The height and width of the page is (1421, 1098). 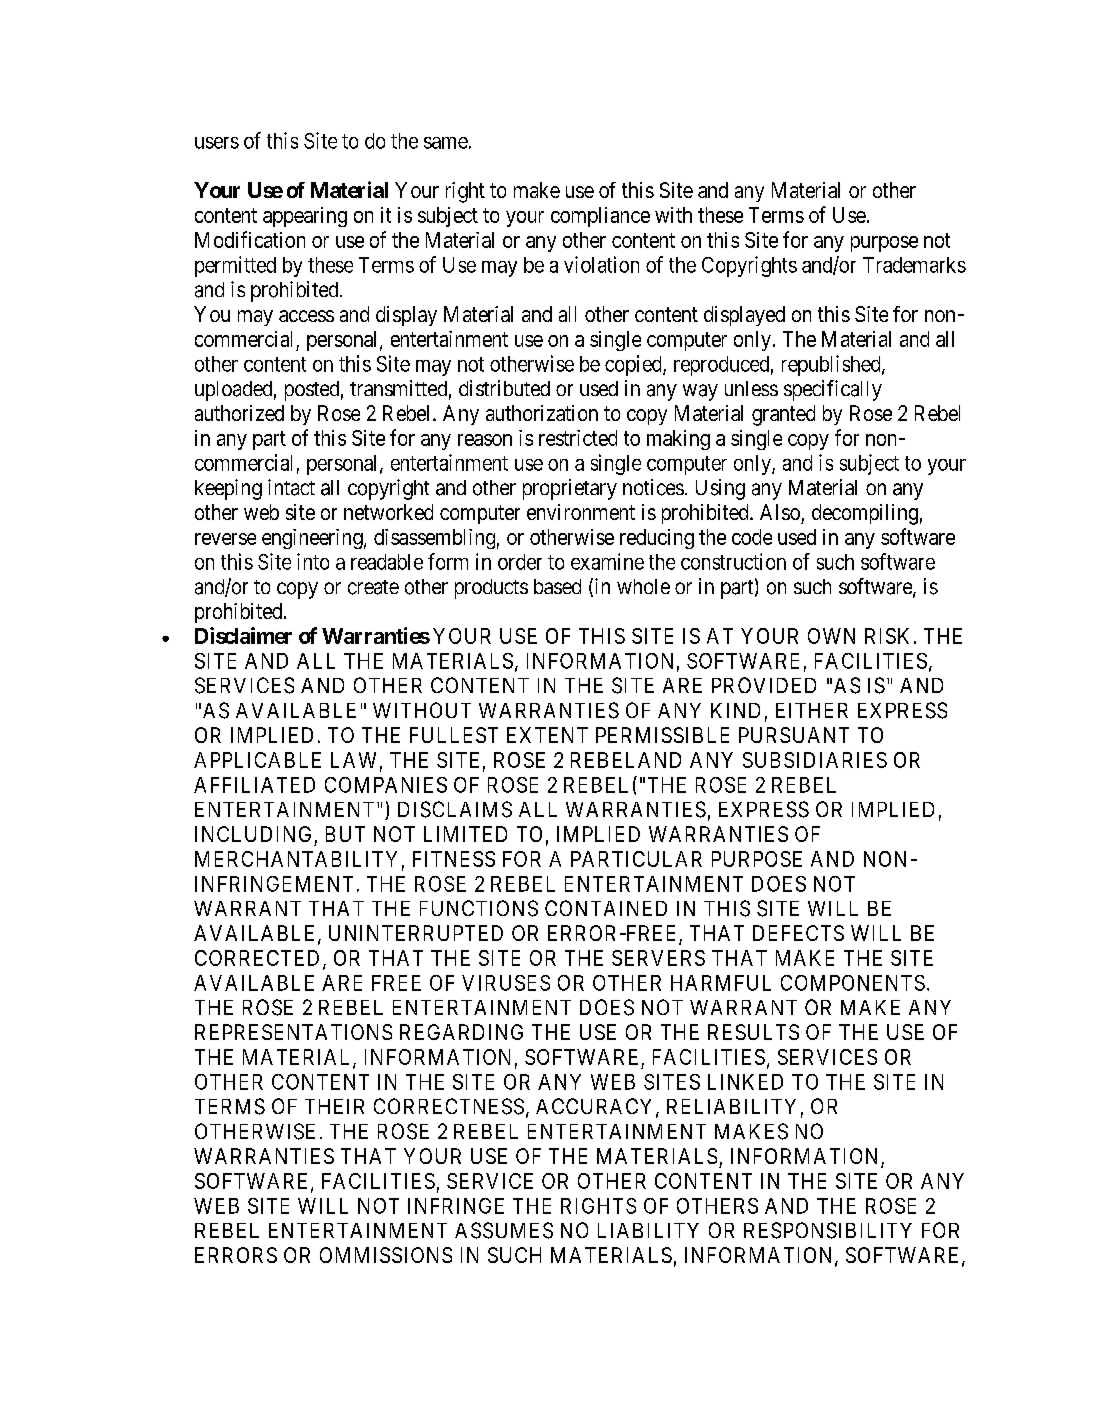 I want to click on authorized, so click(x=239, y=413).
